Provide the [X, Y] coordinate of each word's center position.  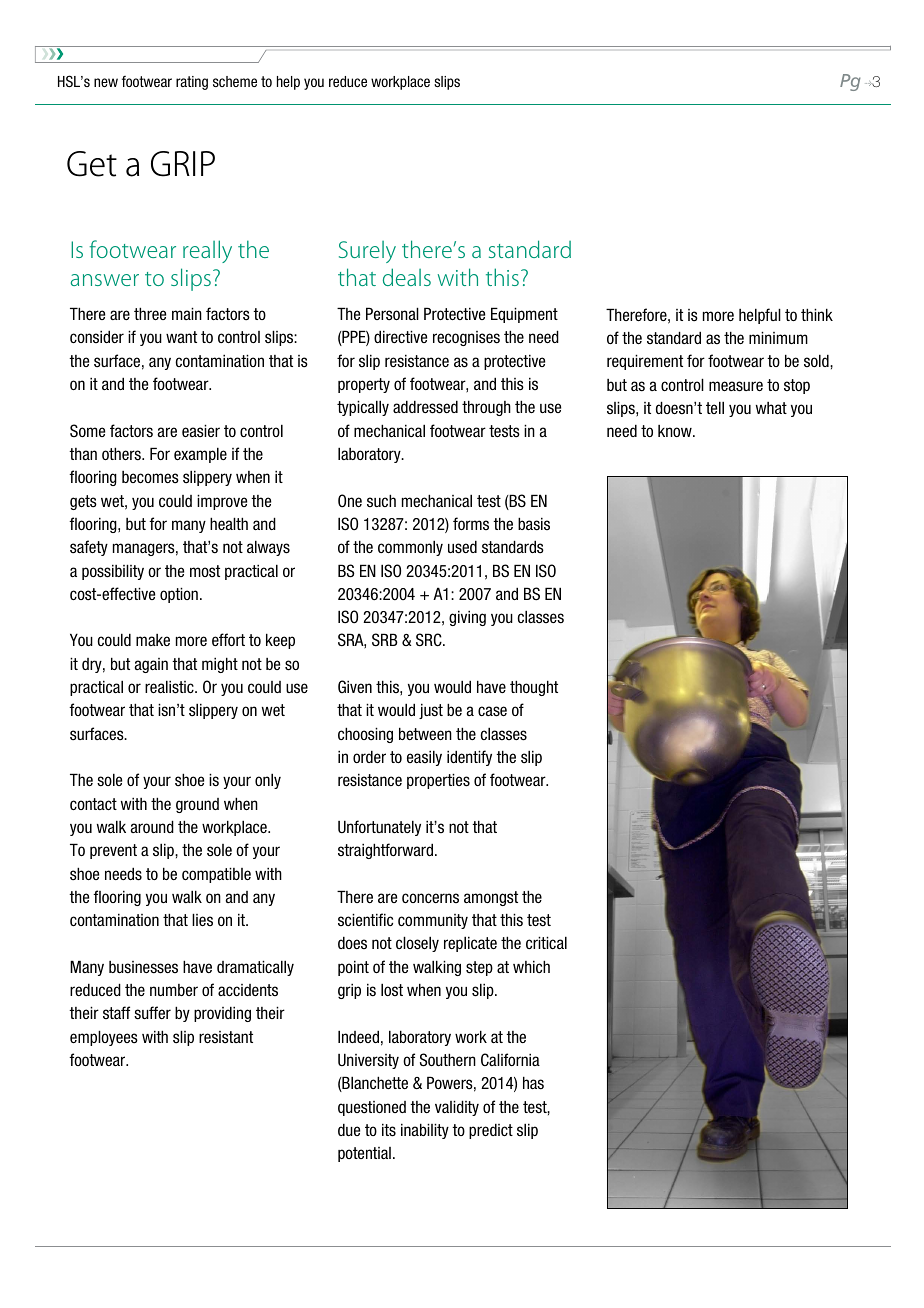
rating [192, 83]
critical [546, 942]
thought [534, 688]
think [817, 314]
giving [467, 618]
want [181, 337]
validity [457, 1108]
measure [736, 386]
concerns [430, 898]
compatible [216, 875]
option [179, 595]
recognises [466, 338]
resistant [226, 1037]
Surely [367, 252]
